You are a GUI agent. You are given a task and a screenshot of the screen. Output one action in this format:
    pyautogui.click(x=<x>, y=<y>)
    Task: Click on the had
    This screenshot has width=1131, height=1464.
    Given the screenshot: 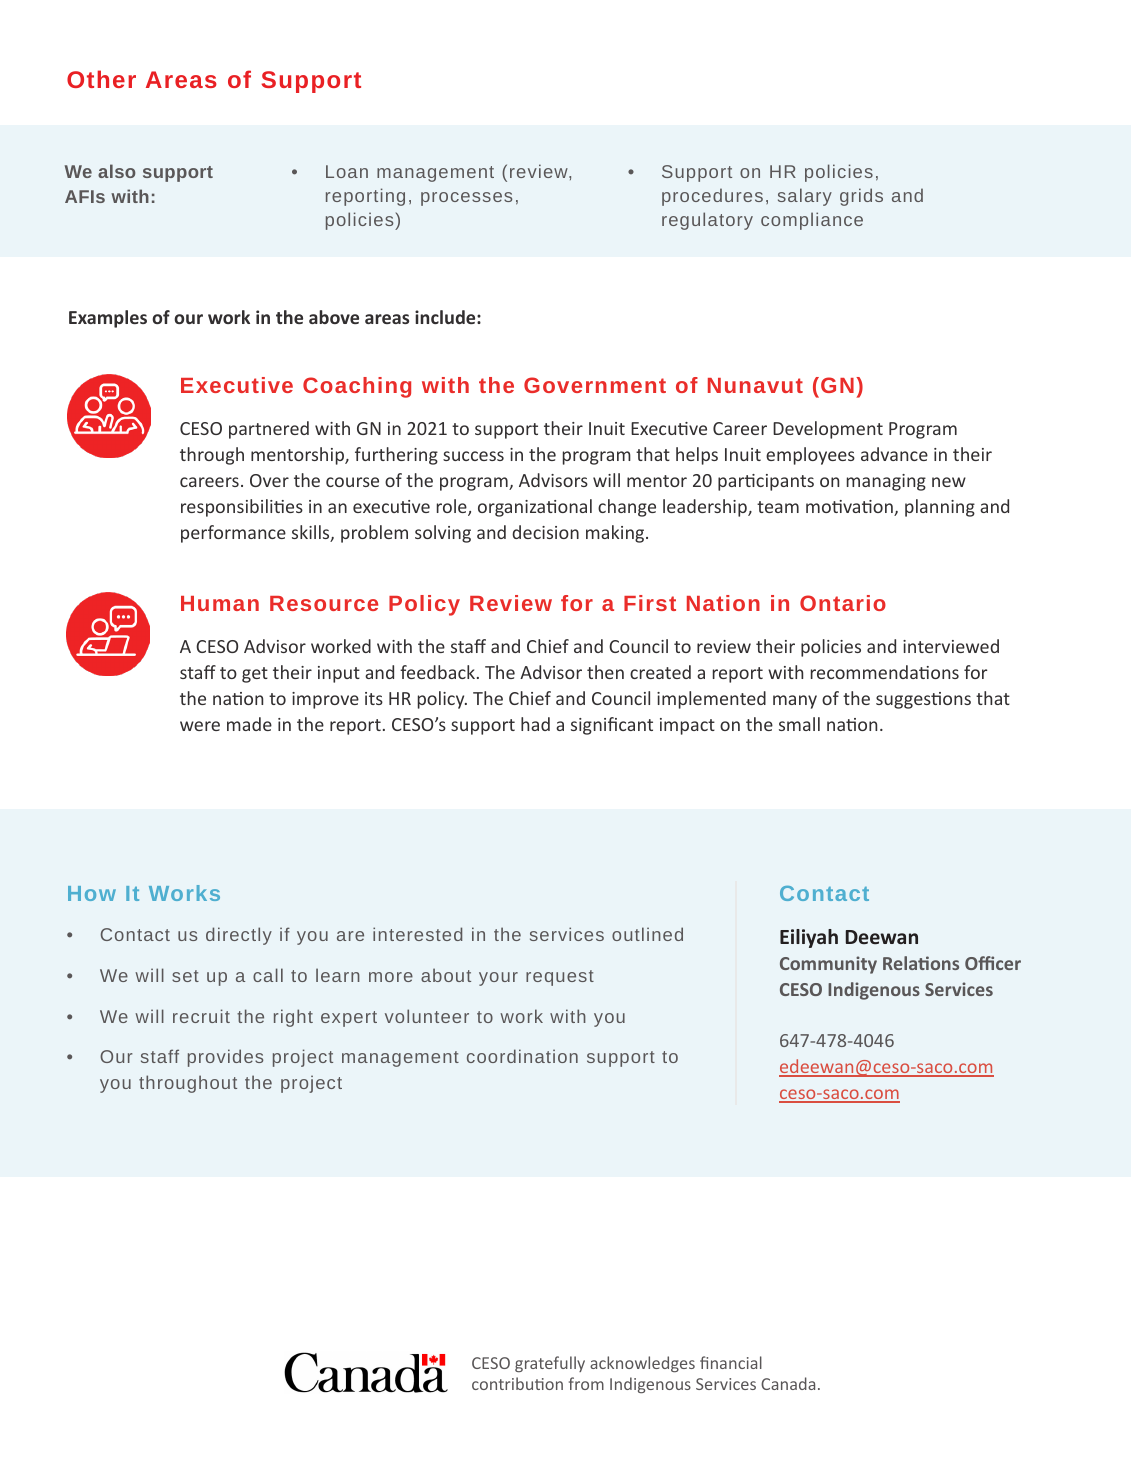 What is the action you would take?
    pyautogui.click(x=535, y=724)
